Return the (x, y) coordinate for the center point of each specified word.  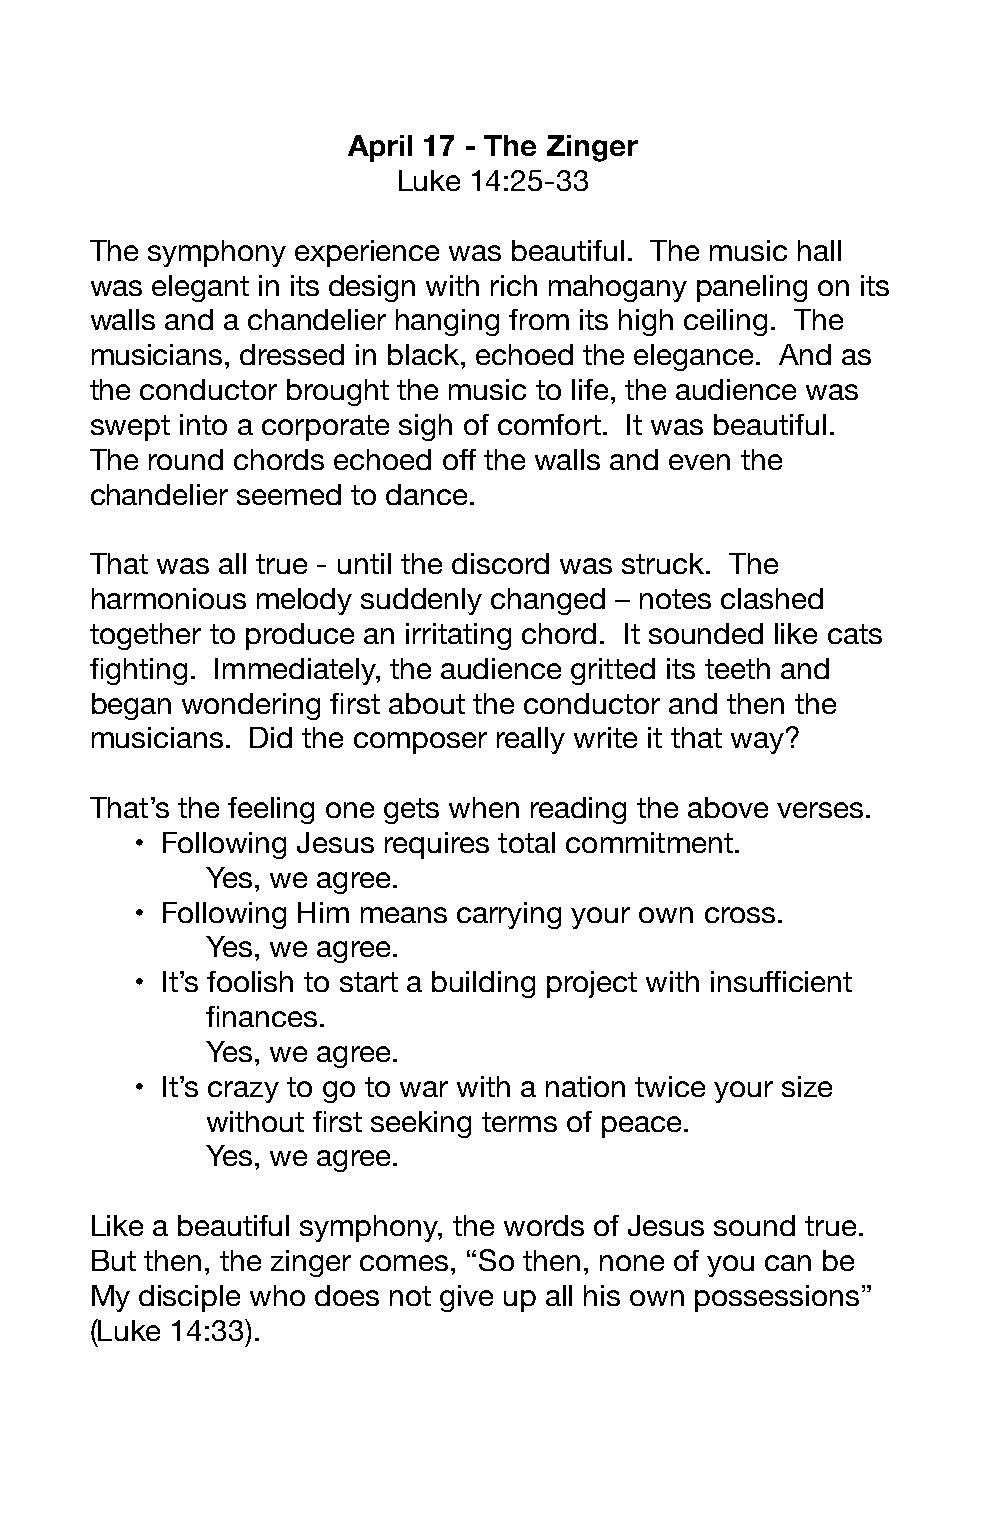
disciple (189, 1298)
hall (819, 250)
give (466, 1298)
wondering (251, 706)
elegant (200, 288)
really (531, 740)
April (380, 148)
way (757, 743)
